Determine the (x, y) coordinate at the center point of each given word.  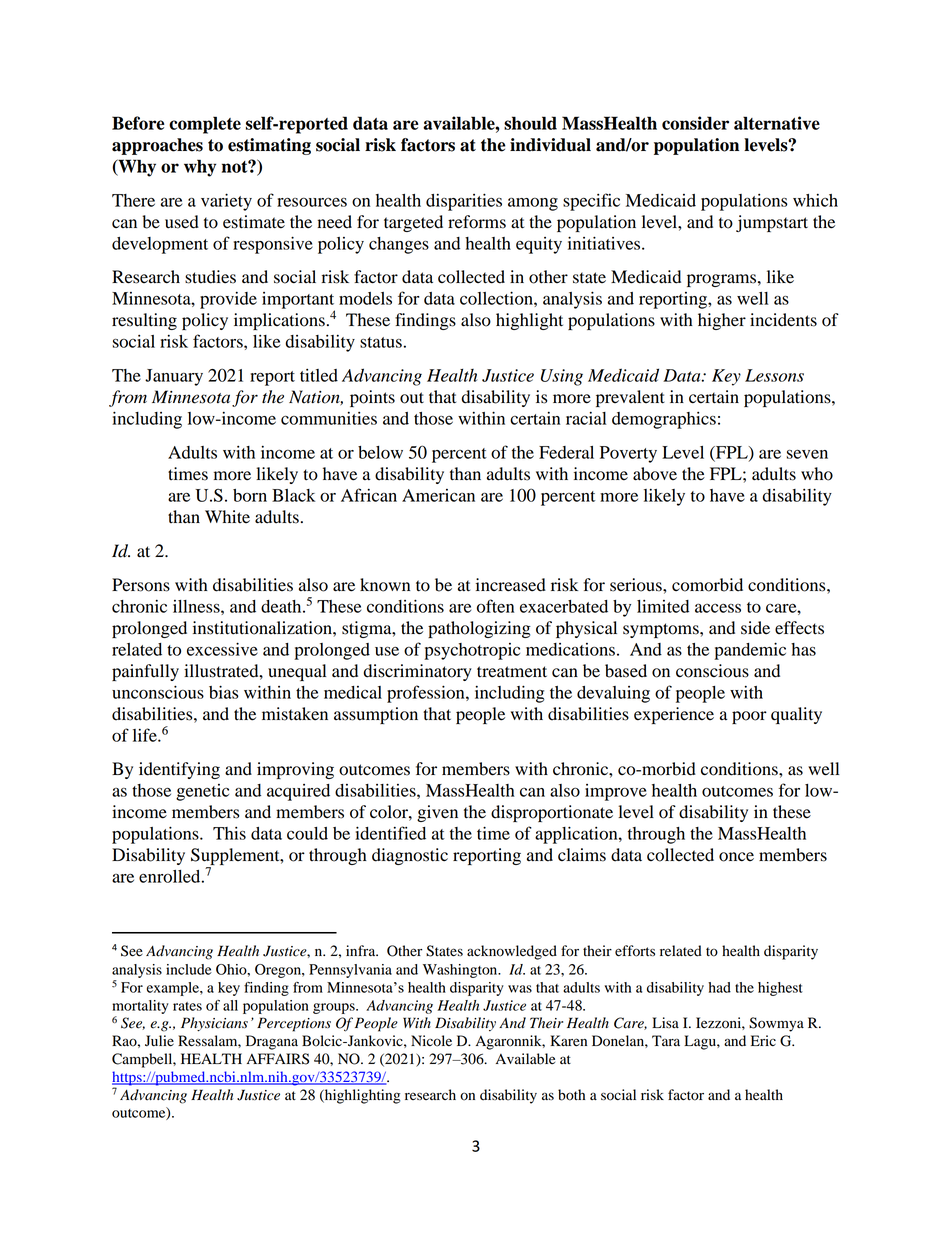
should (530, 123)
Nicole (431, 1041)
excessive (222, 649)
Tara (666, 1040)
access (718, 608)
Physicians (214, 1024)
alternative (777, 123)
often (495, 606)
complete (205, 125)
